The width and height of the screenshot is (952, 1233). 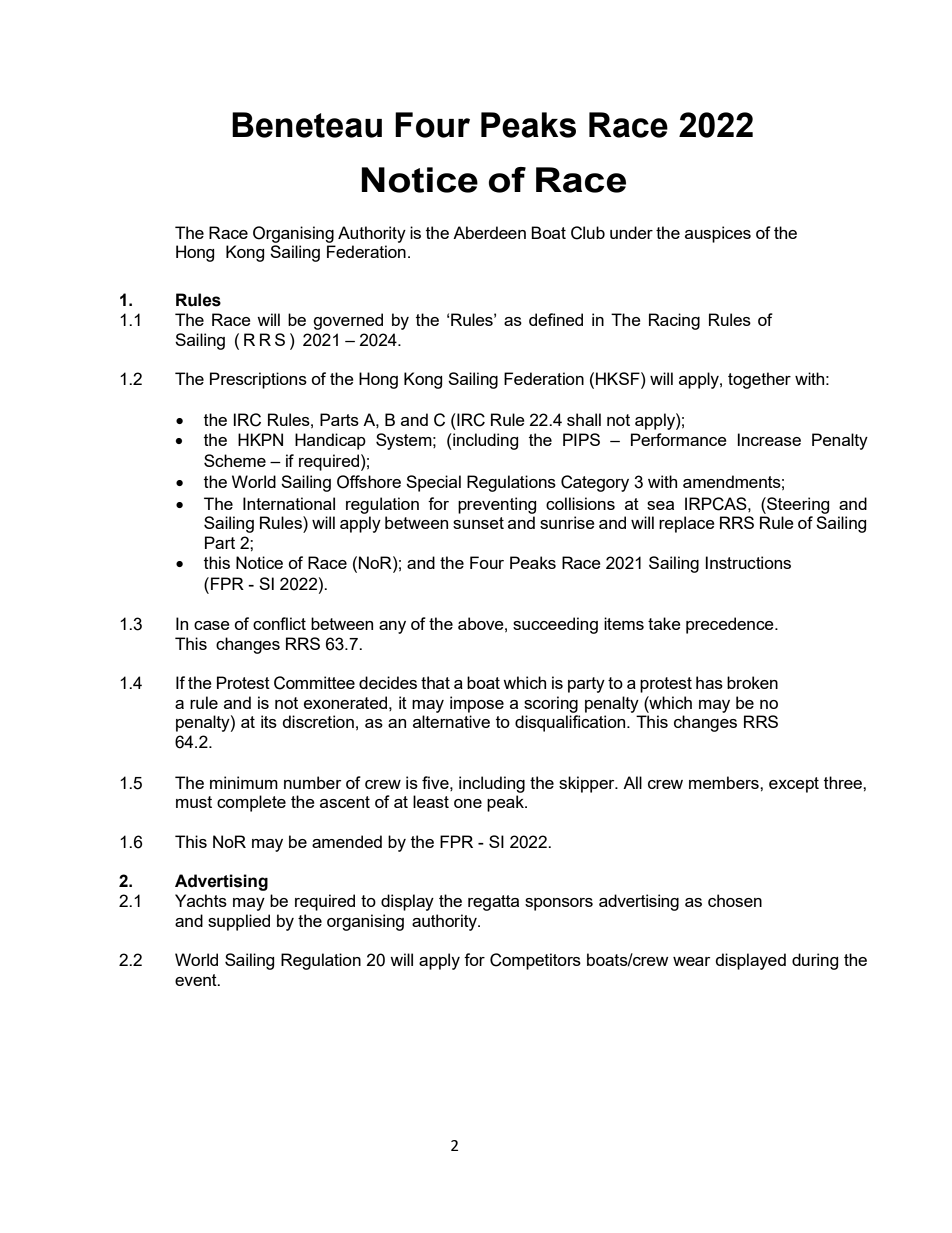 What do you see at coordinates (718, 234) in the screenshot?
I see `auspices` at bounding box center [718, 234].
